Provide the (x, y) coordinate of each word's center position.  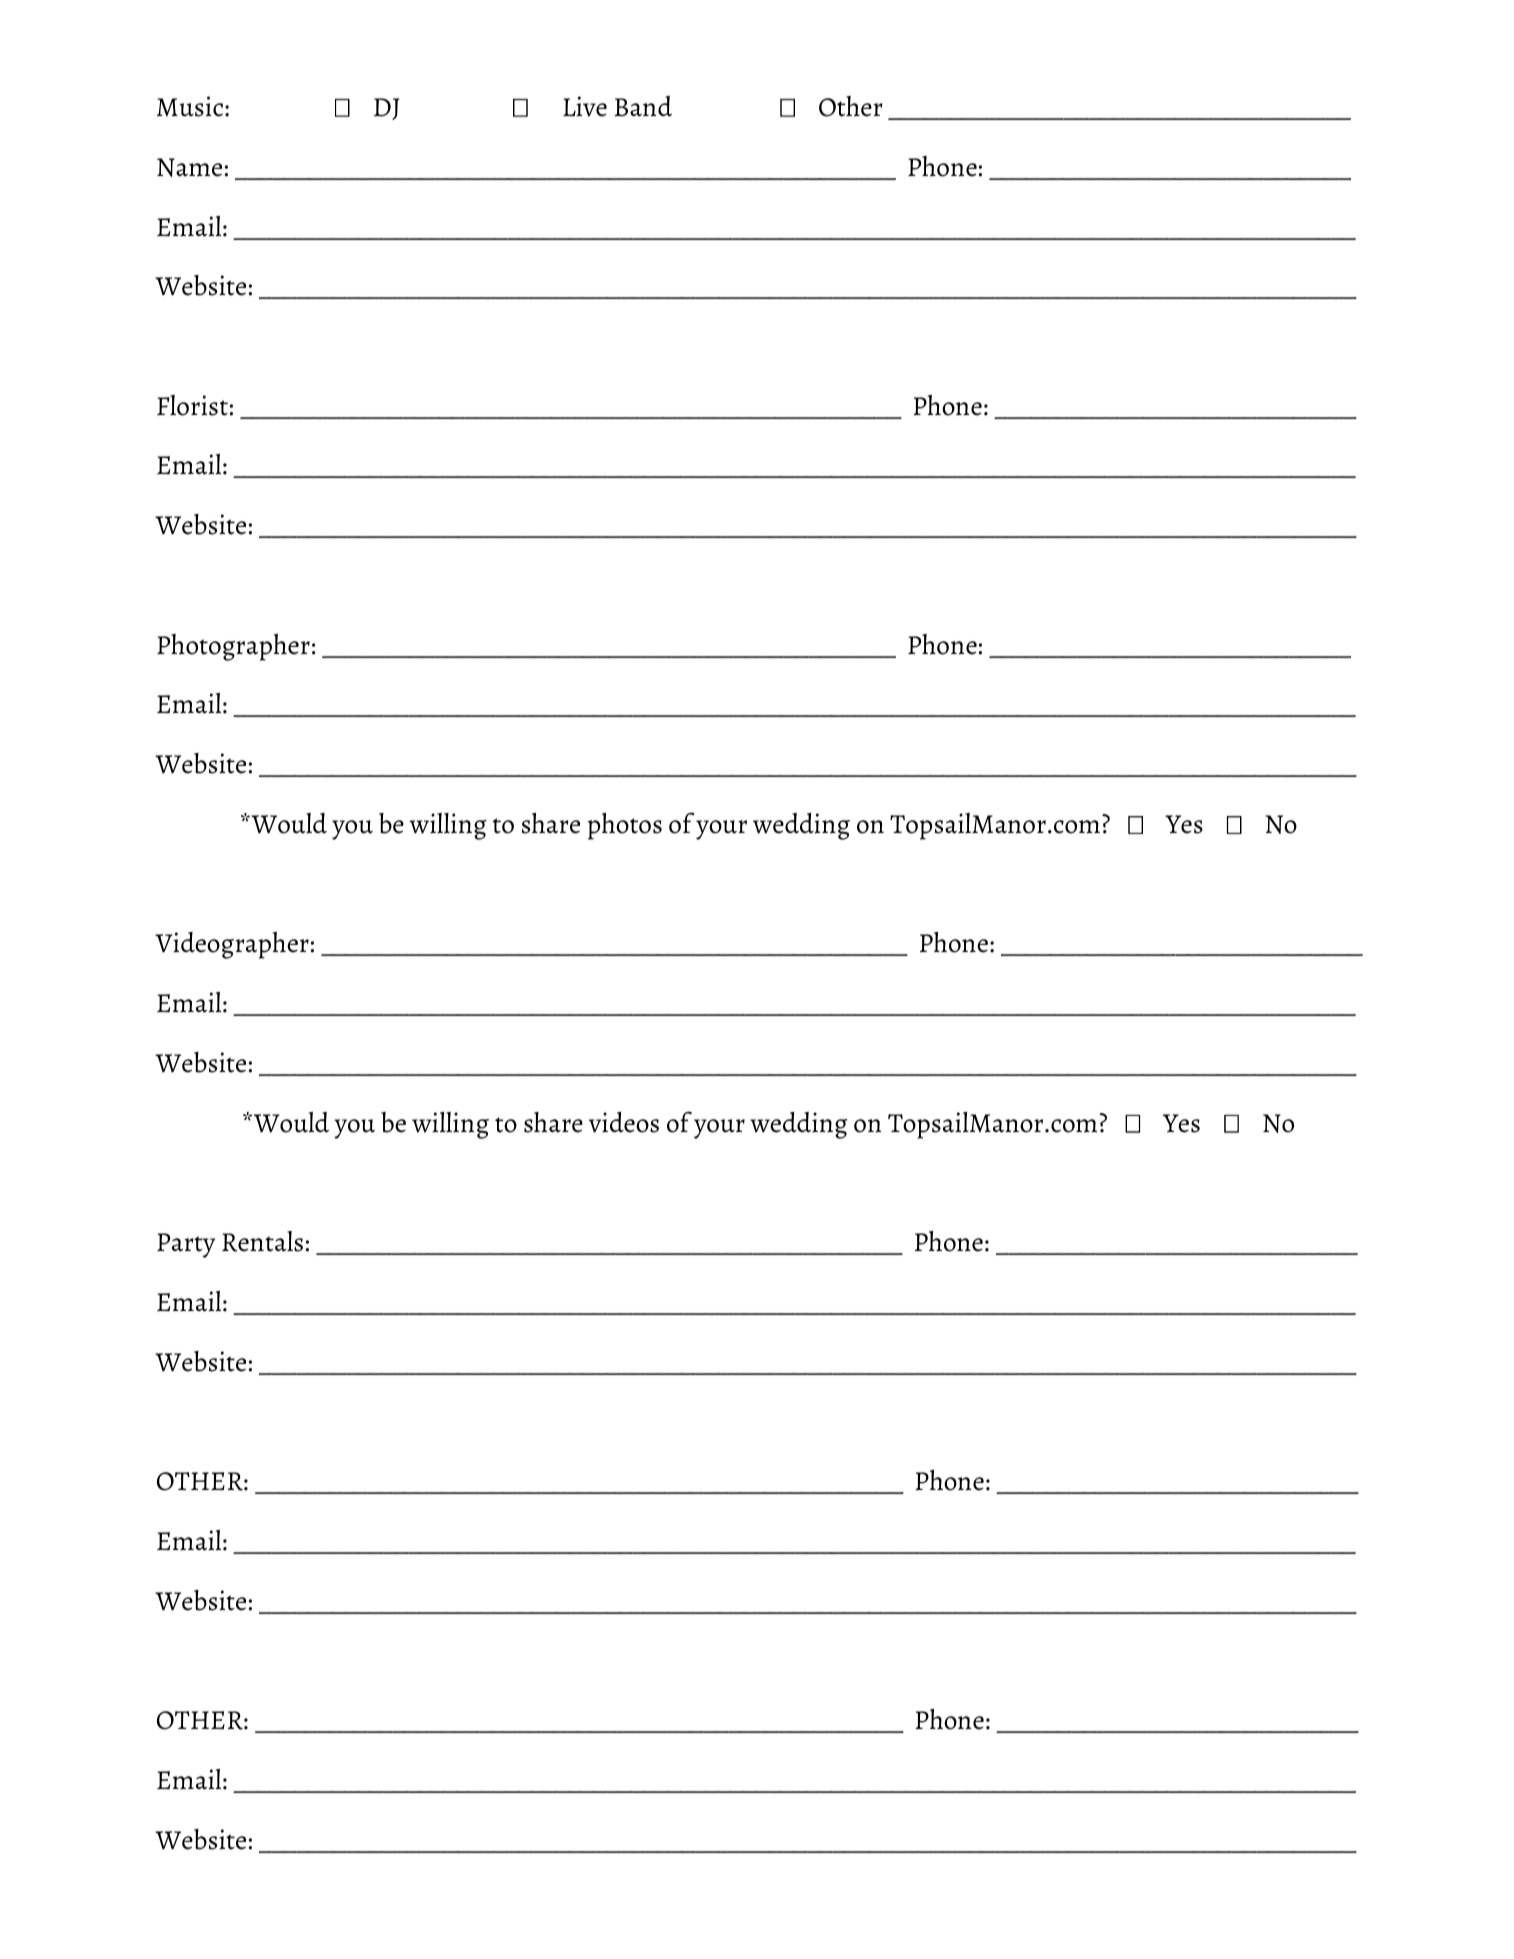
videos (624, 1122)
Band (643, 106)
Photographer (233, 647)
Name (189, 167)
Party (186, 1245)
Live (585, 106)
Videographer (232, 945)
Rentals (262, 1241)
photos (625, 826)
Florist (192, 405)
